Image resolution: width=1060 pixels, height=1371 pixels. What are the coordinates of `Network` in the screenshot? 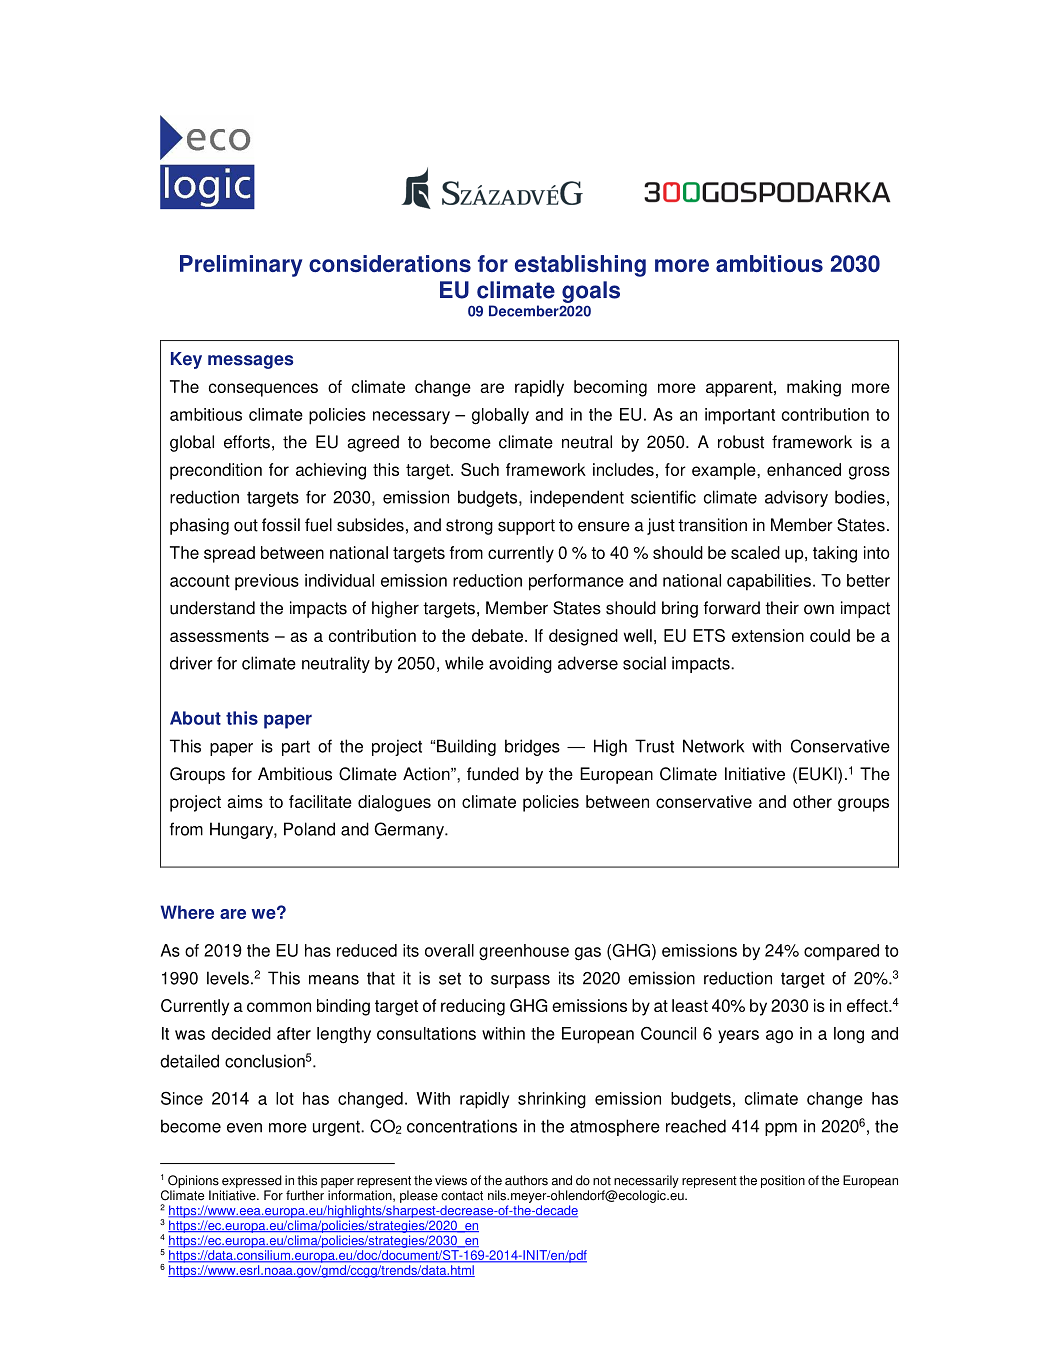 It's located at (713, 746).
